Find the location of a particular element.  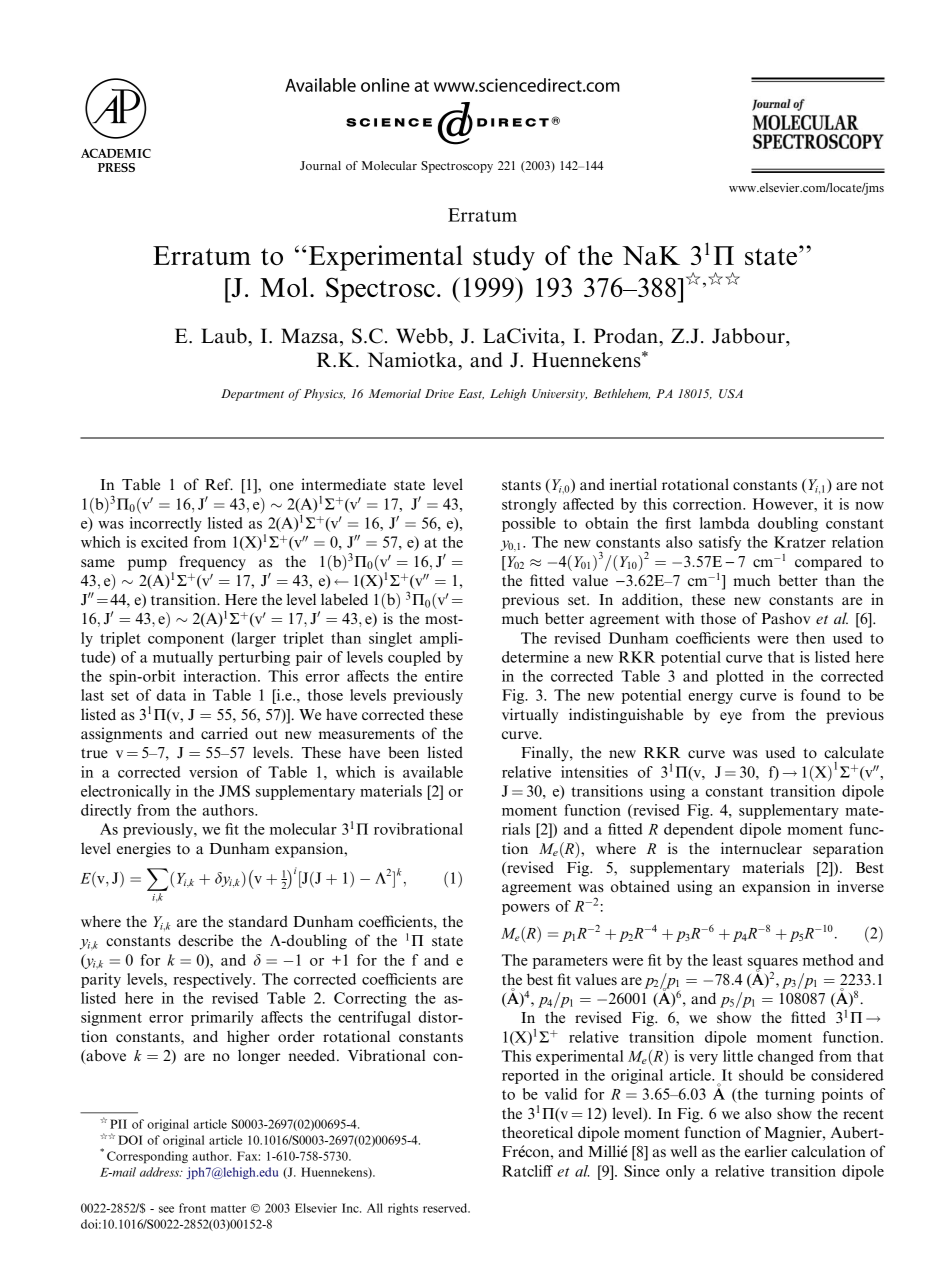

address is located at coordinates (161, 1172).
